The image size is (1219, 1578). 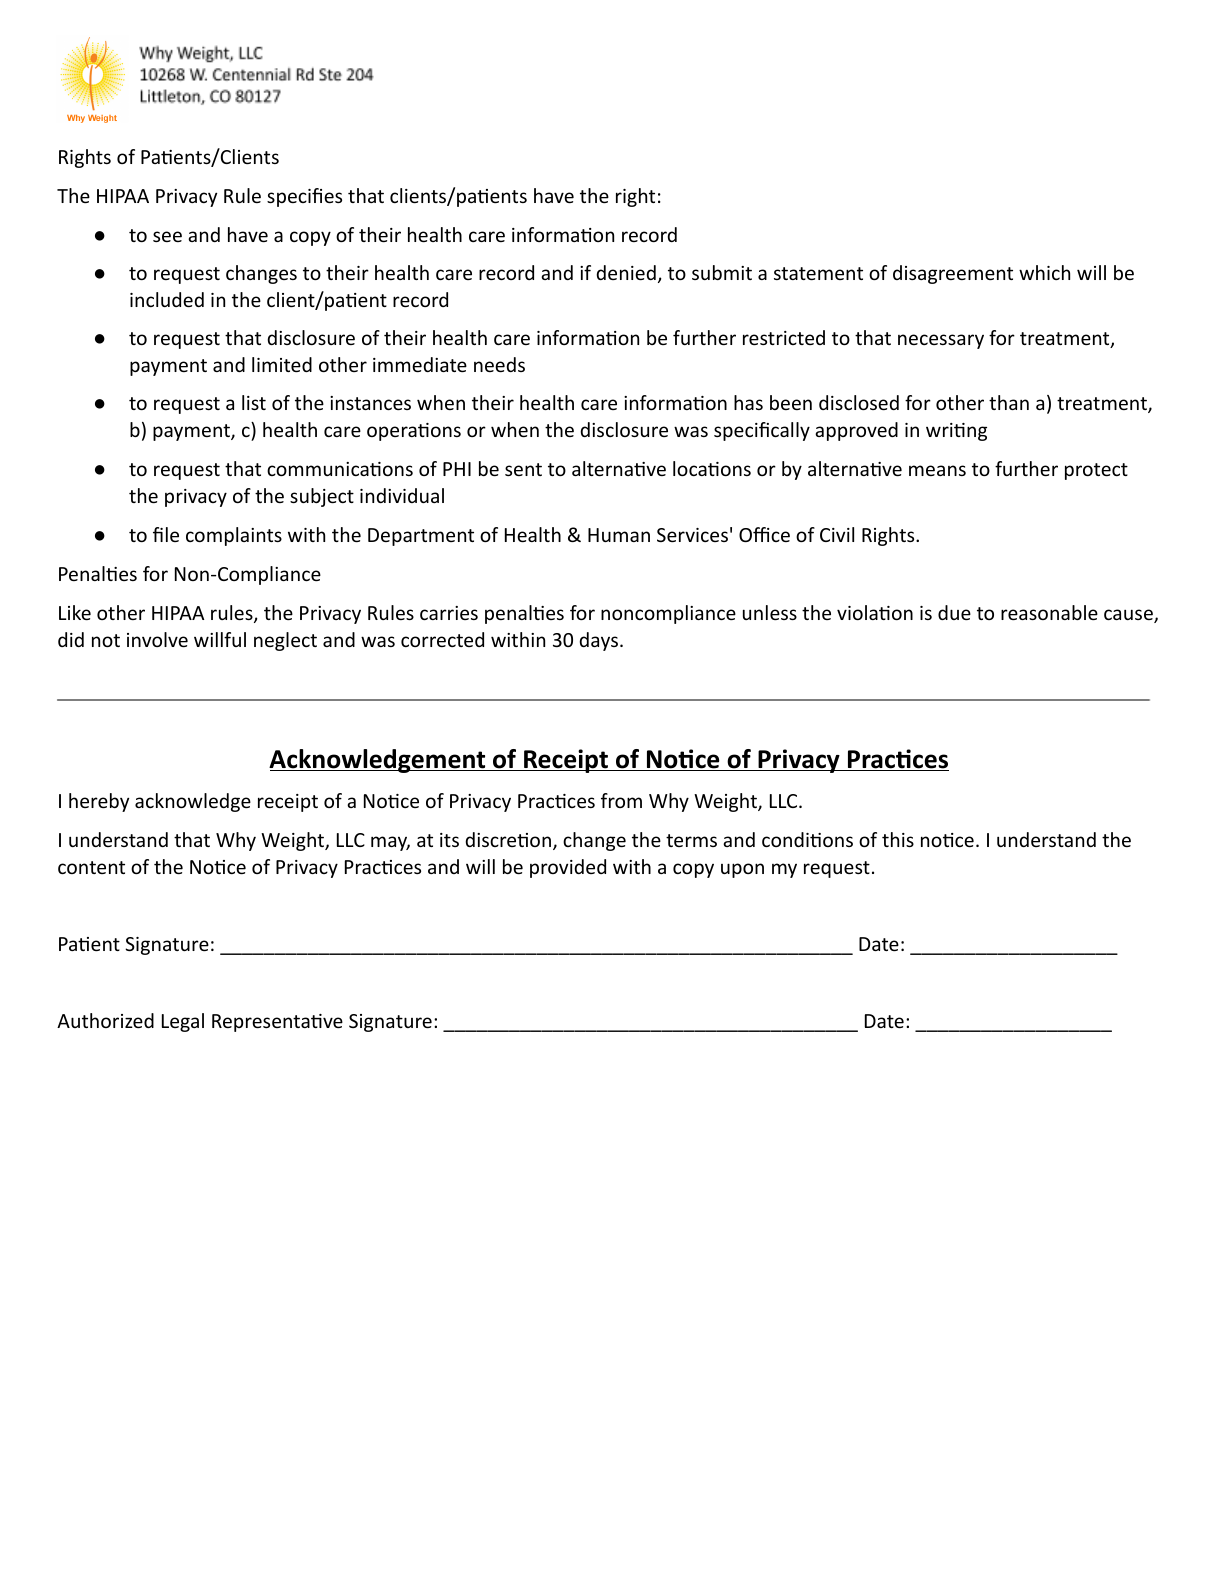 I want to click on days, so click(x=598, y=641).
